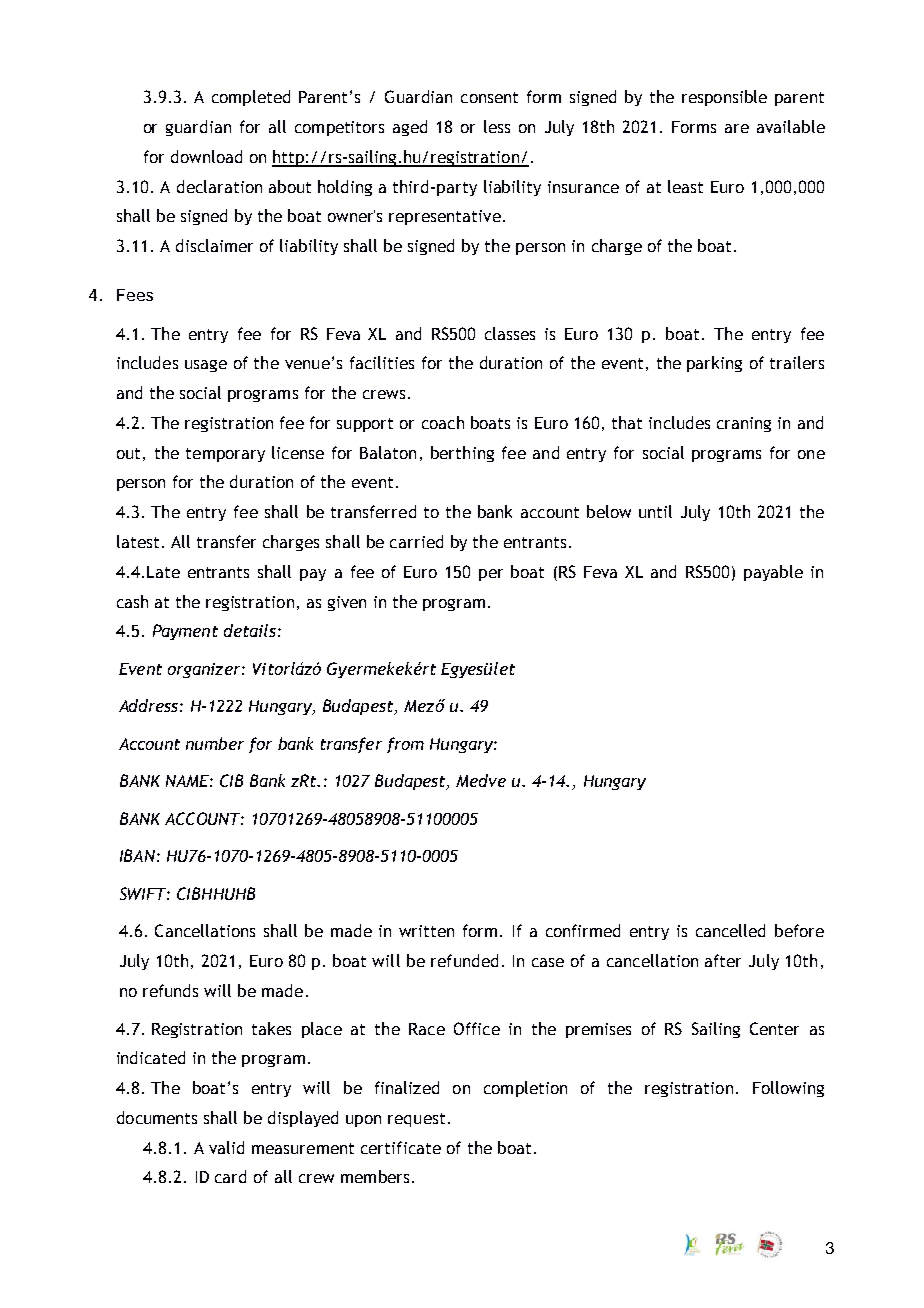  Describe the element at coordinates (416, 1120) in the screenshot. I see `request` at that location.
